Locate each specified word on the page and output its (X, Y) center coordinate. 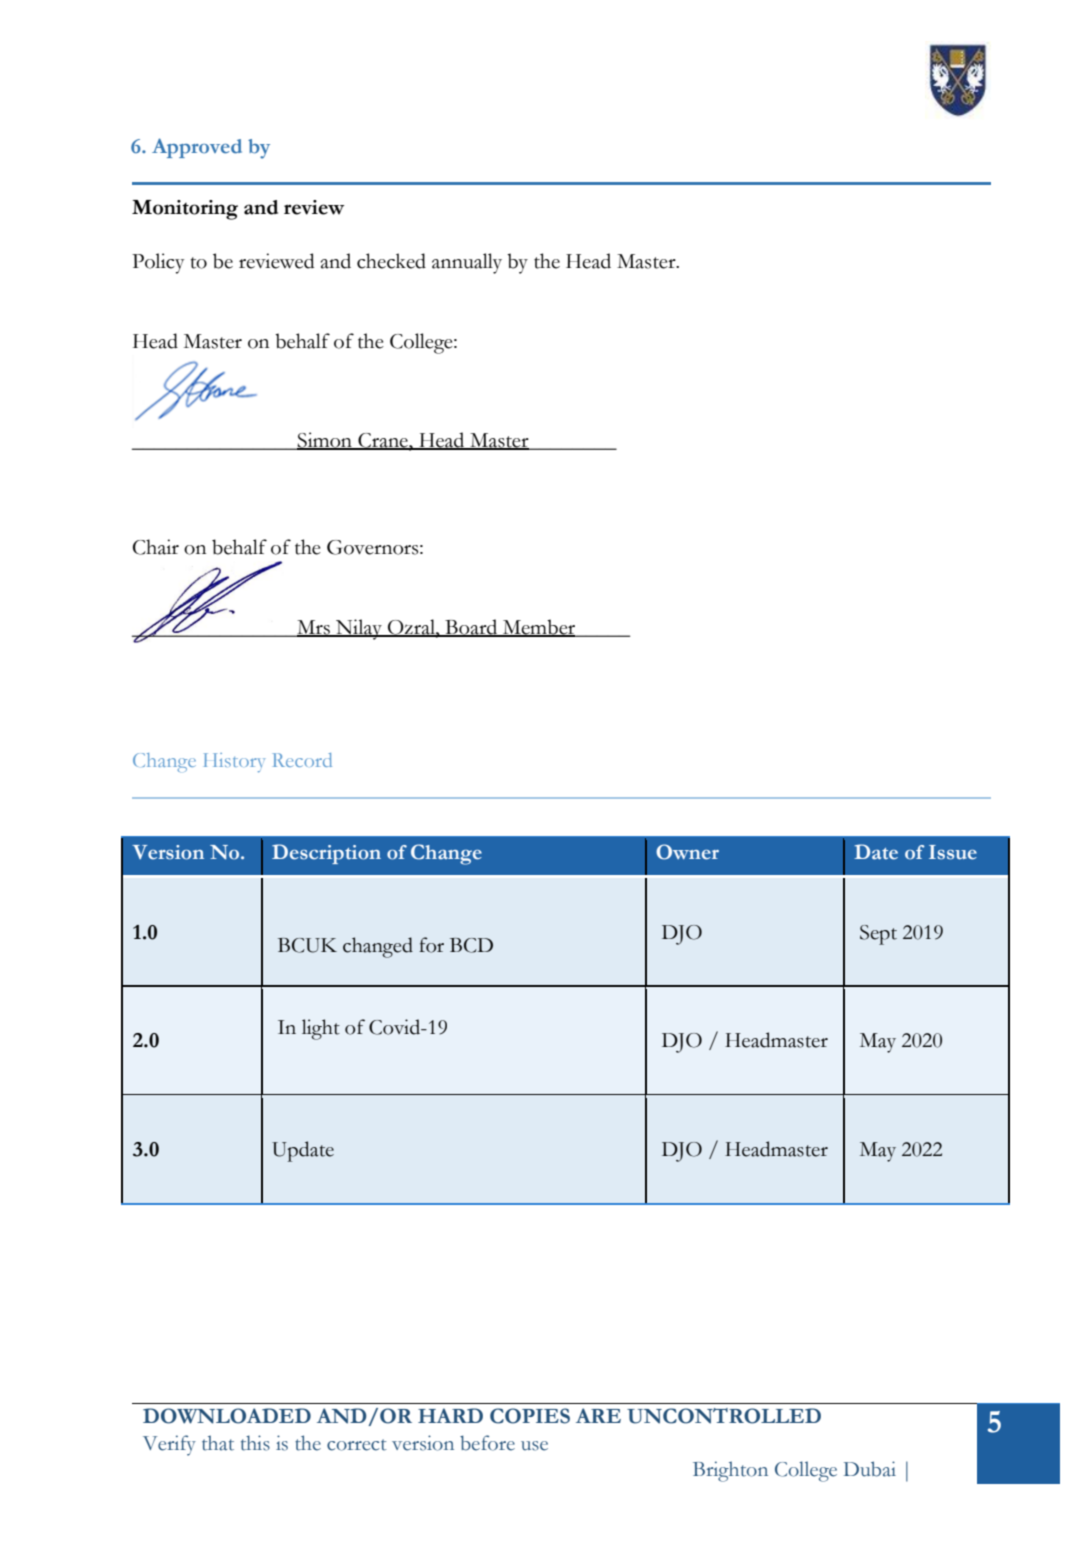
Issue (953, 852)
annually (467, 263)
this (255, 1443)
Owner (687, 852)
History (234, 762)
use (534, 1446)
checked (391, 261)
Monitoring (185, 210)
